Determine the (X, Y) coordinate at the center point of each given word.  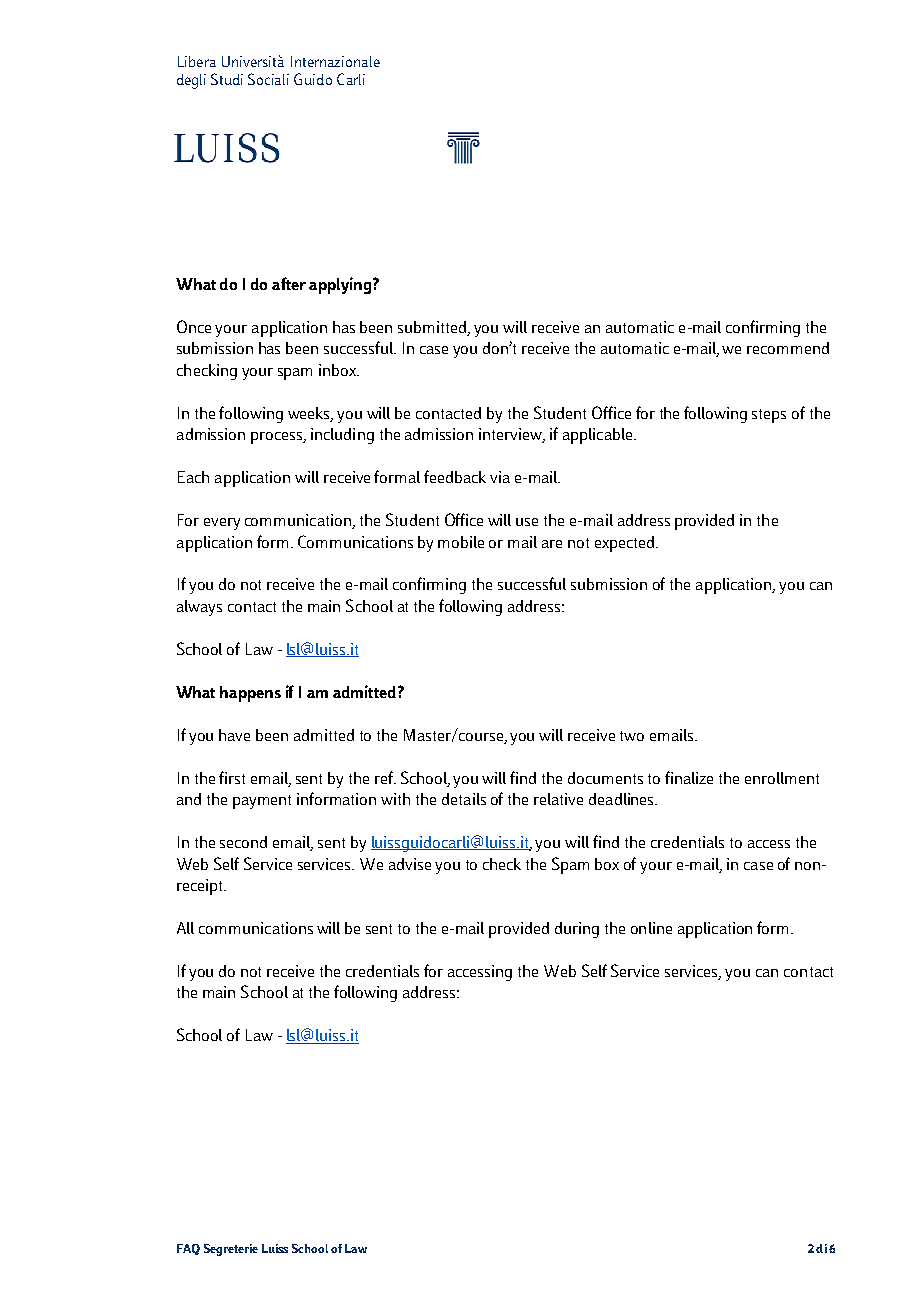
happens (250, 694)
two (632, 736)
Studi (227, 79)
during (577, 930)
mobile (461, 542)
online (651, 928)
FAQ (188, 1249)
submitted (434, 328)
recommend (788, 348)
